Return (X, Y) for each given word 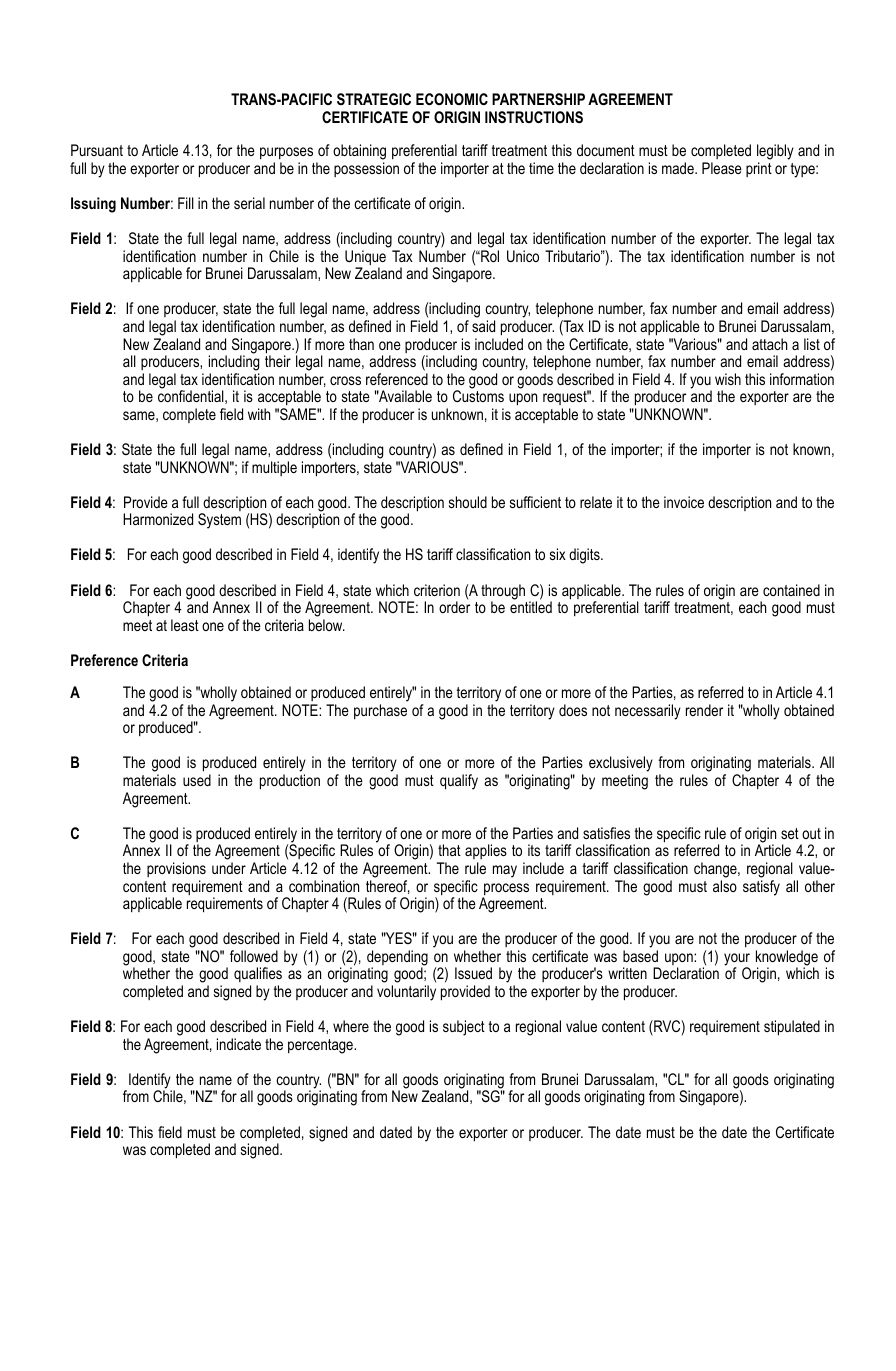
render (704, 710)
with (259, 414)
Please (722, 168)
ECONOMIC (452, 99)
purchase (380, 711)
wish (728, 379)
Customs (478, 396)
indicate (239, 1044)
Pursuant (97, 150)
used (197, 780)
